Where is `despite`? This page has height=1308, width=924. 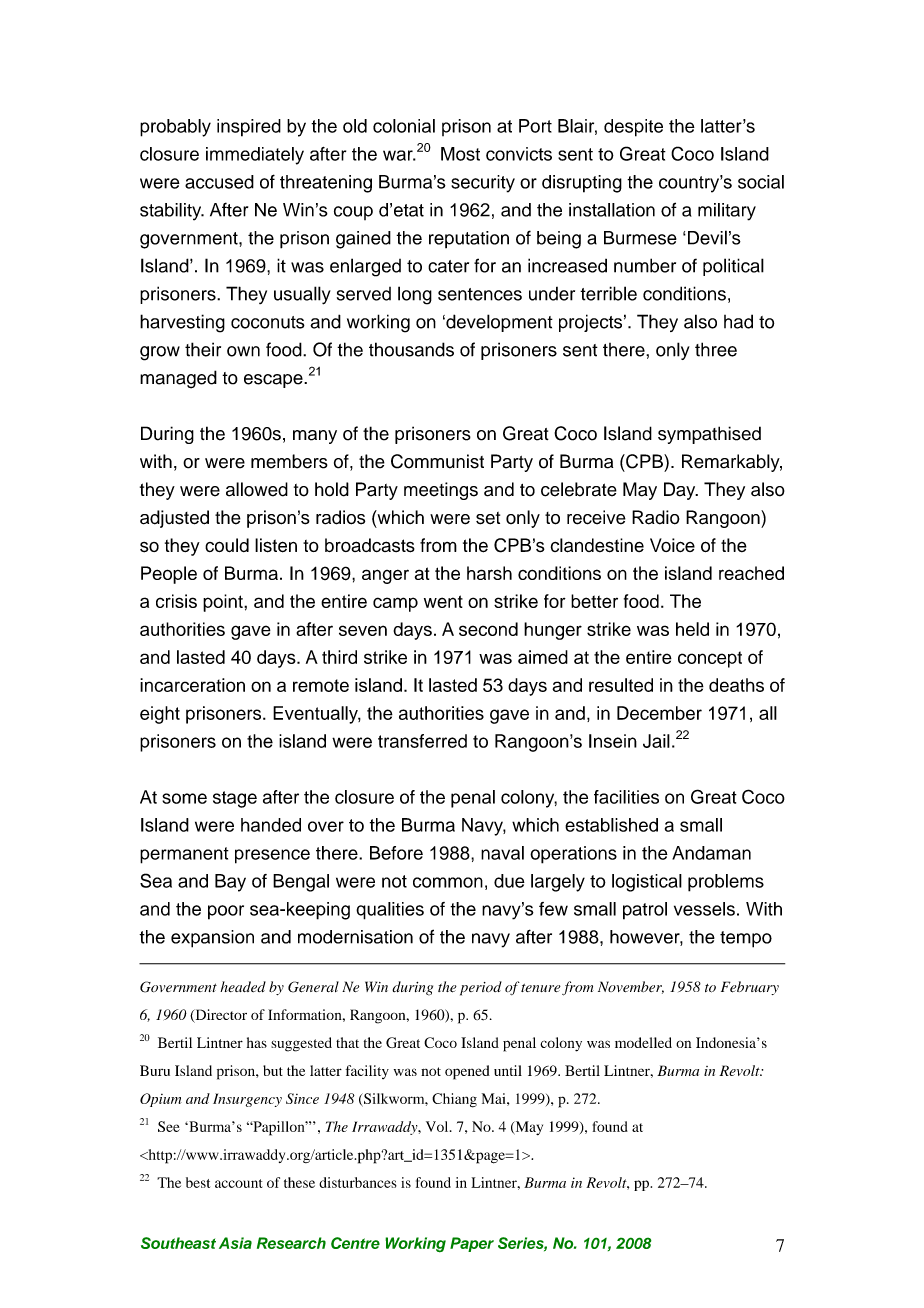
despite is located at coordinates (633, 128).
